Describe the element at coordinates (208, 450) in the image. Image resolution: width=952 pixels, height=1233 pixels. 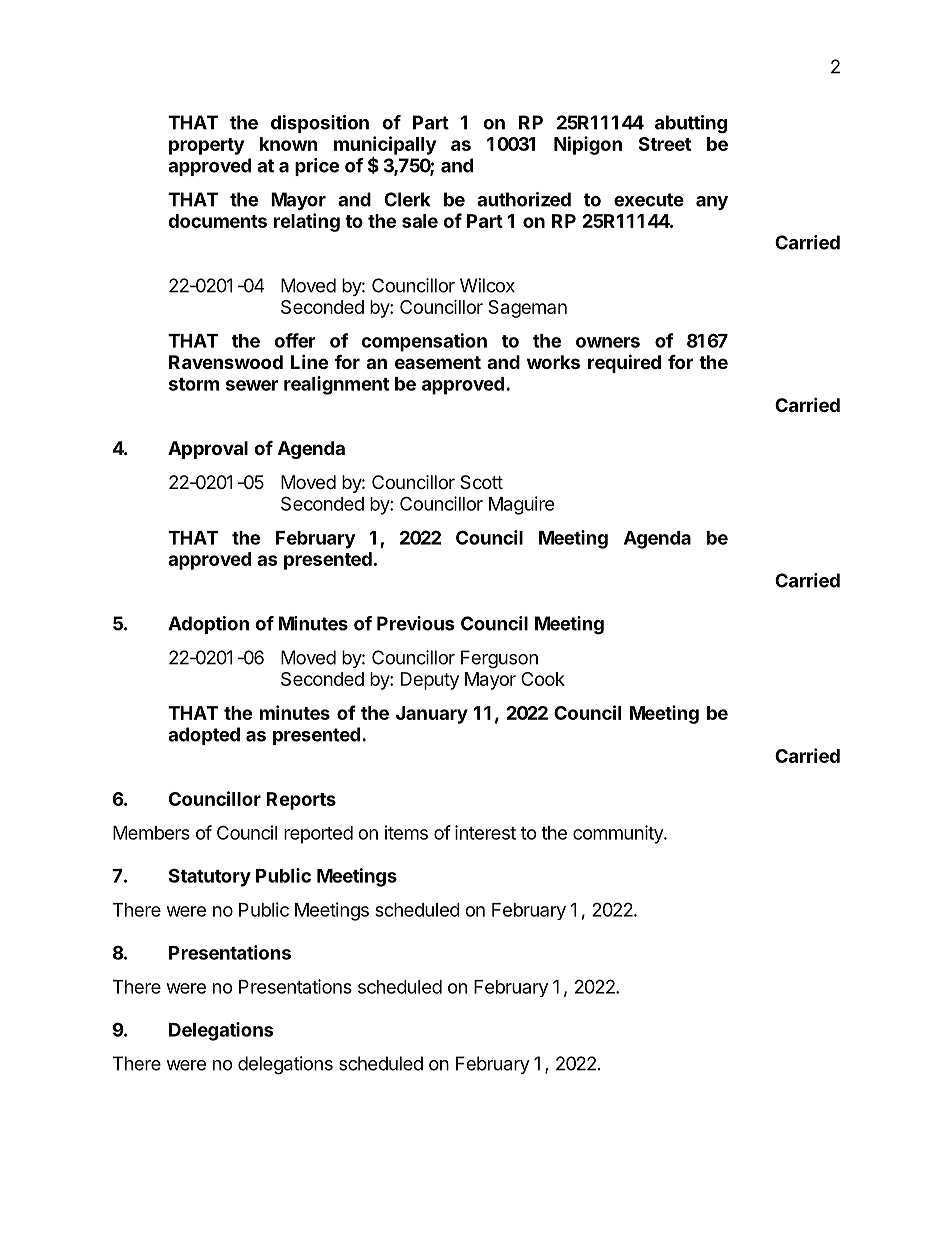
I see `Approval` at that location.
